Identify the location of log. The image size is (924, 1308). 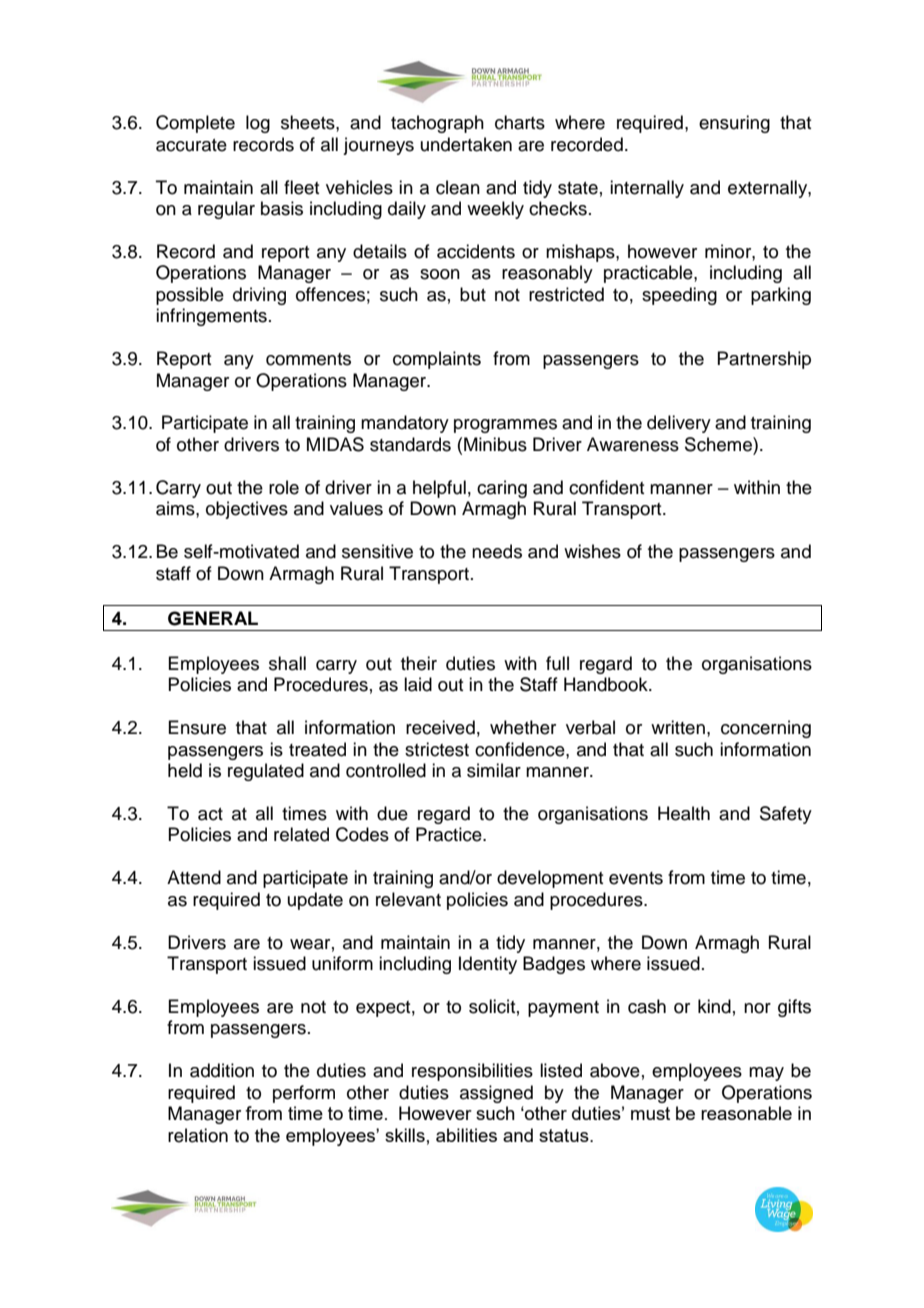
(258, 124).
